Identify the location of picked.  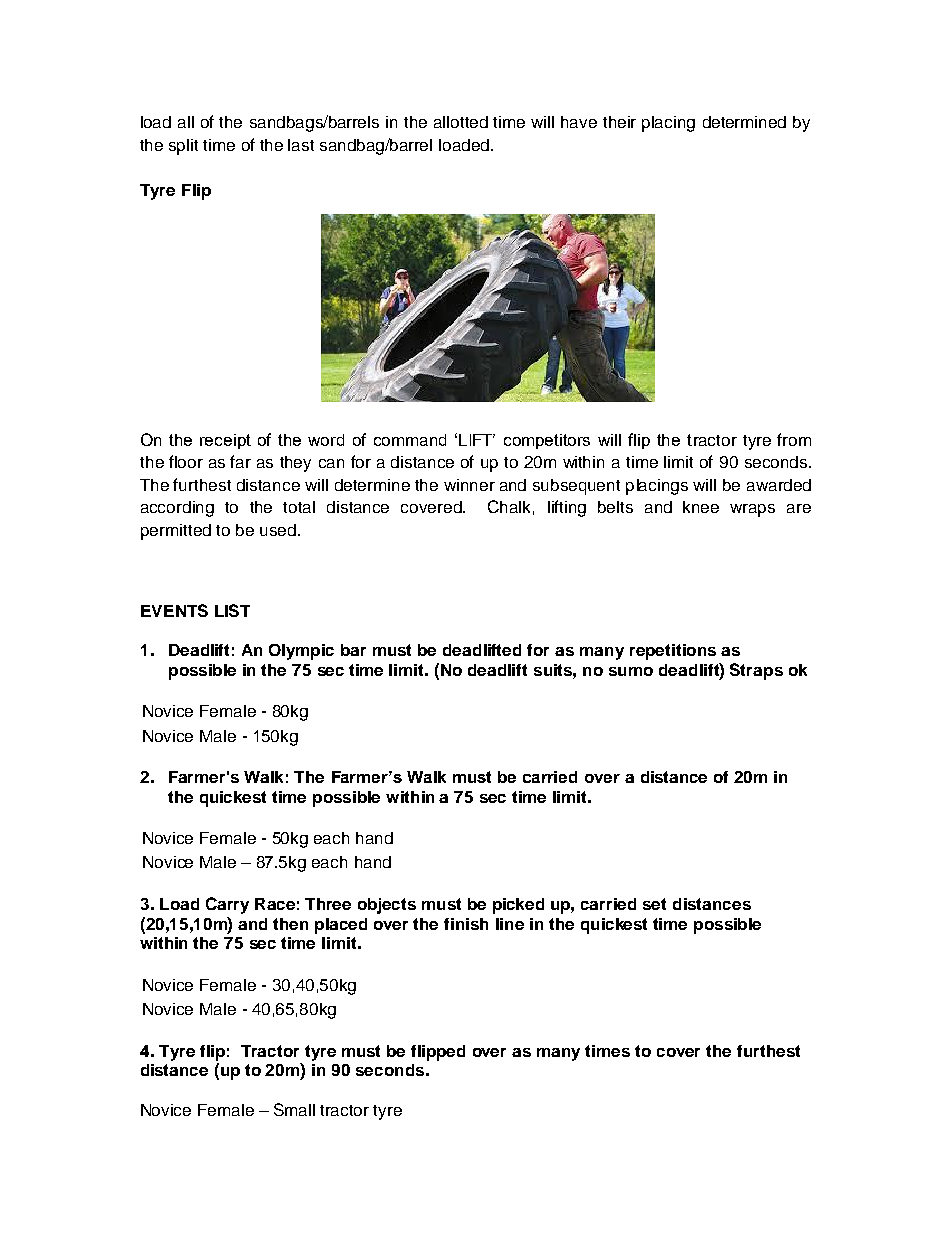
(518, 906).
